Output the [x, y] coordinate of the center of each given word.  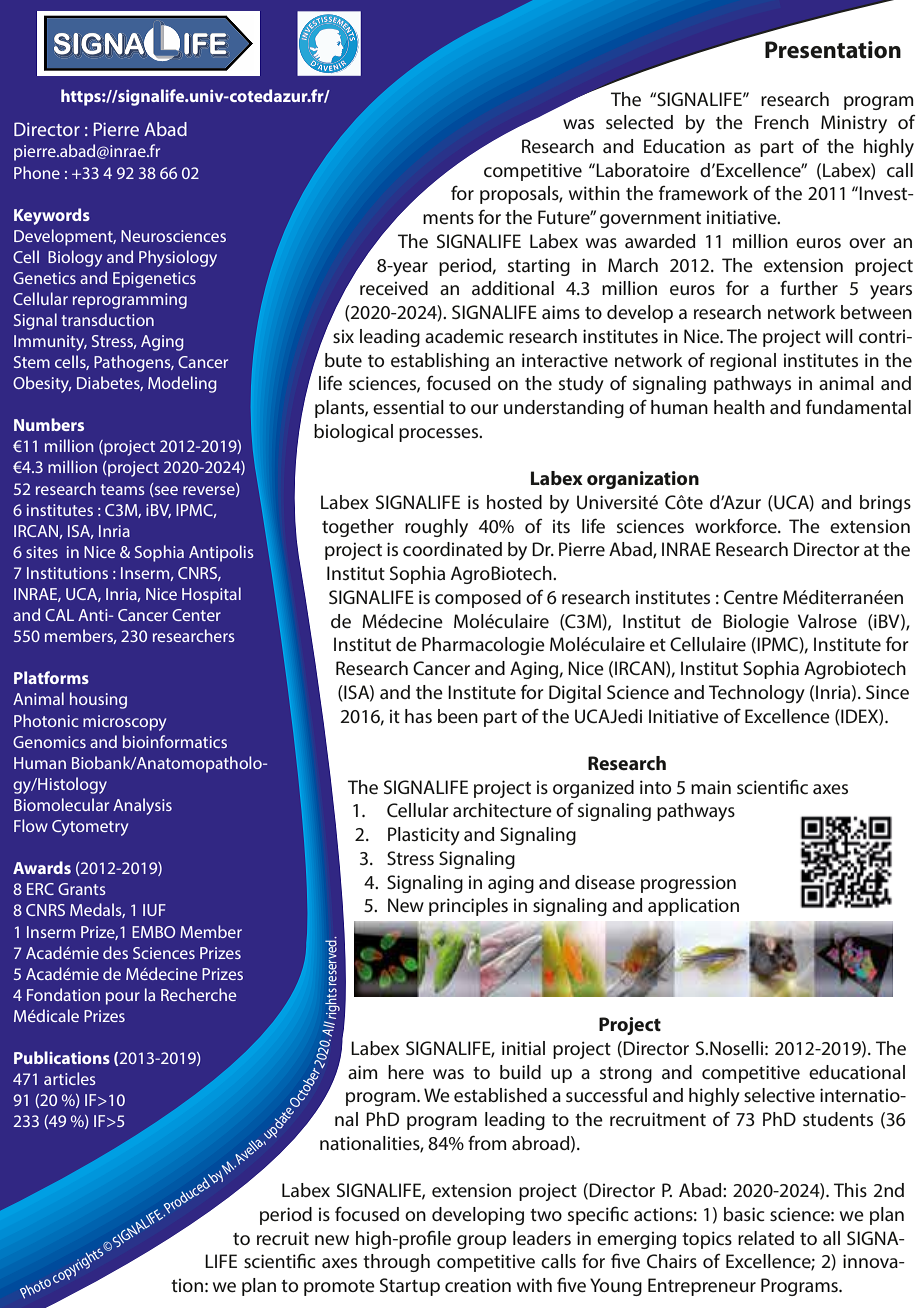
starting [539, 267]
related [766, 1238]
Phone [37, 172]
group [482, 1242]
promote [339, 1288]
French [782, 122]
